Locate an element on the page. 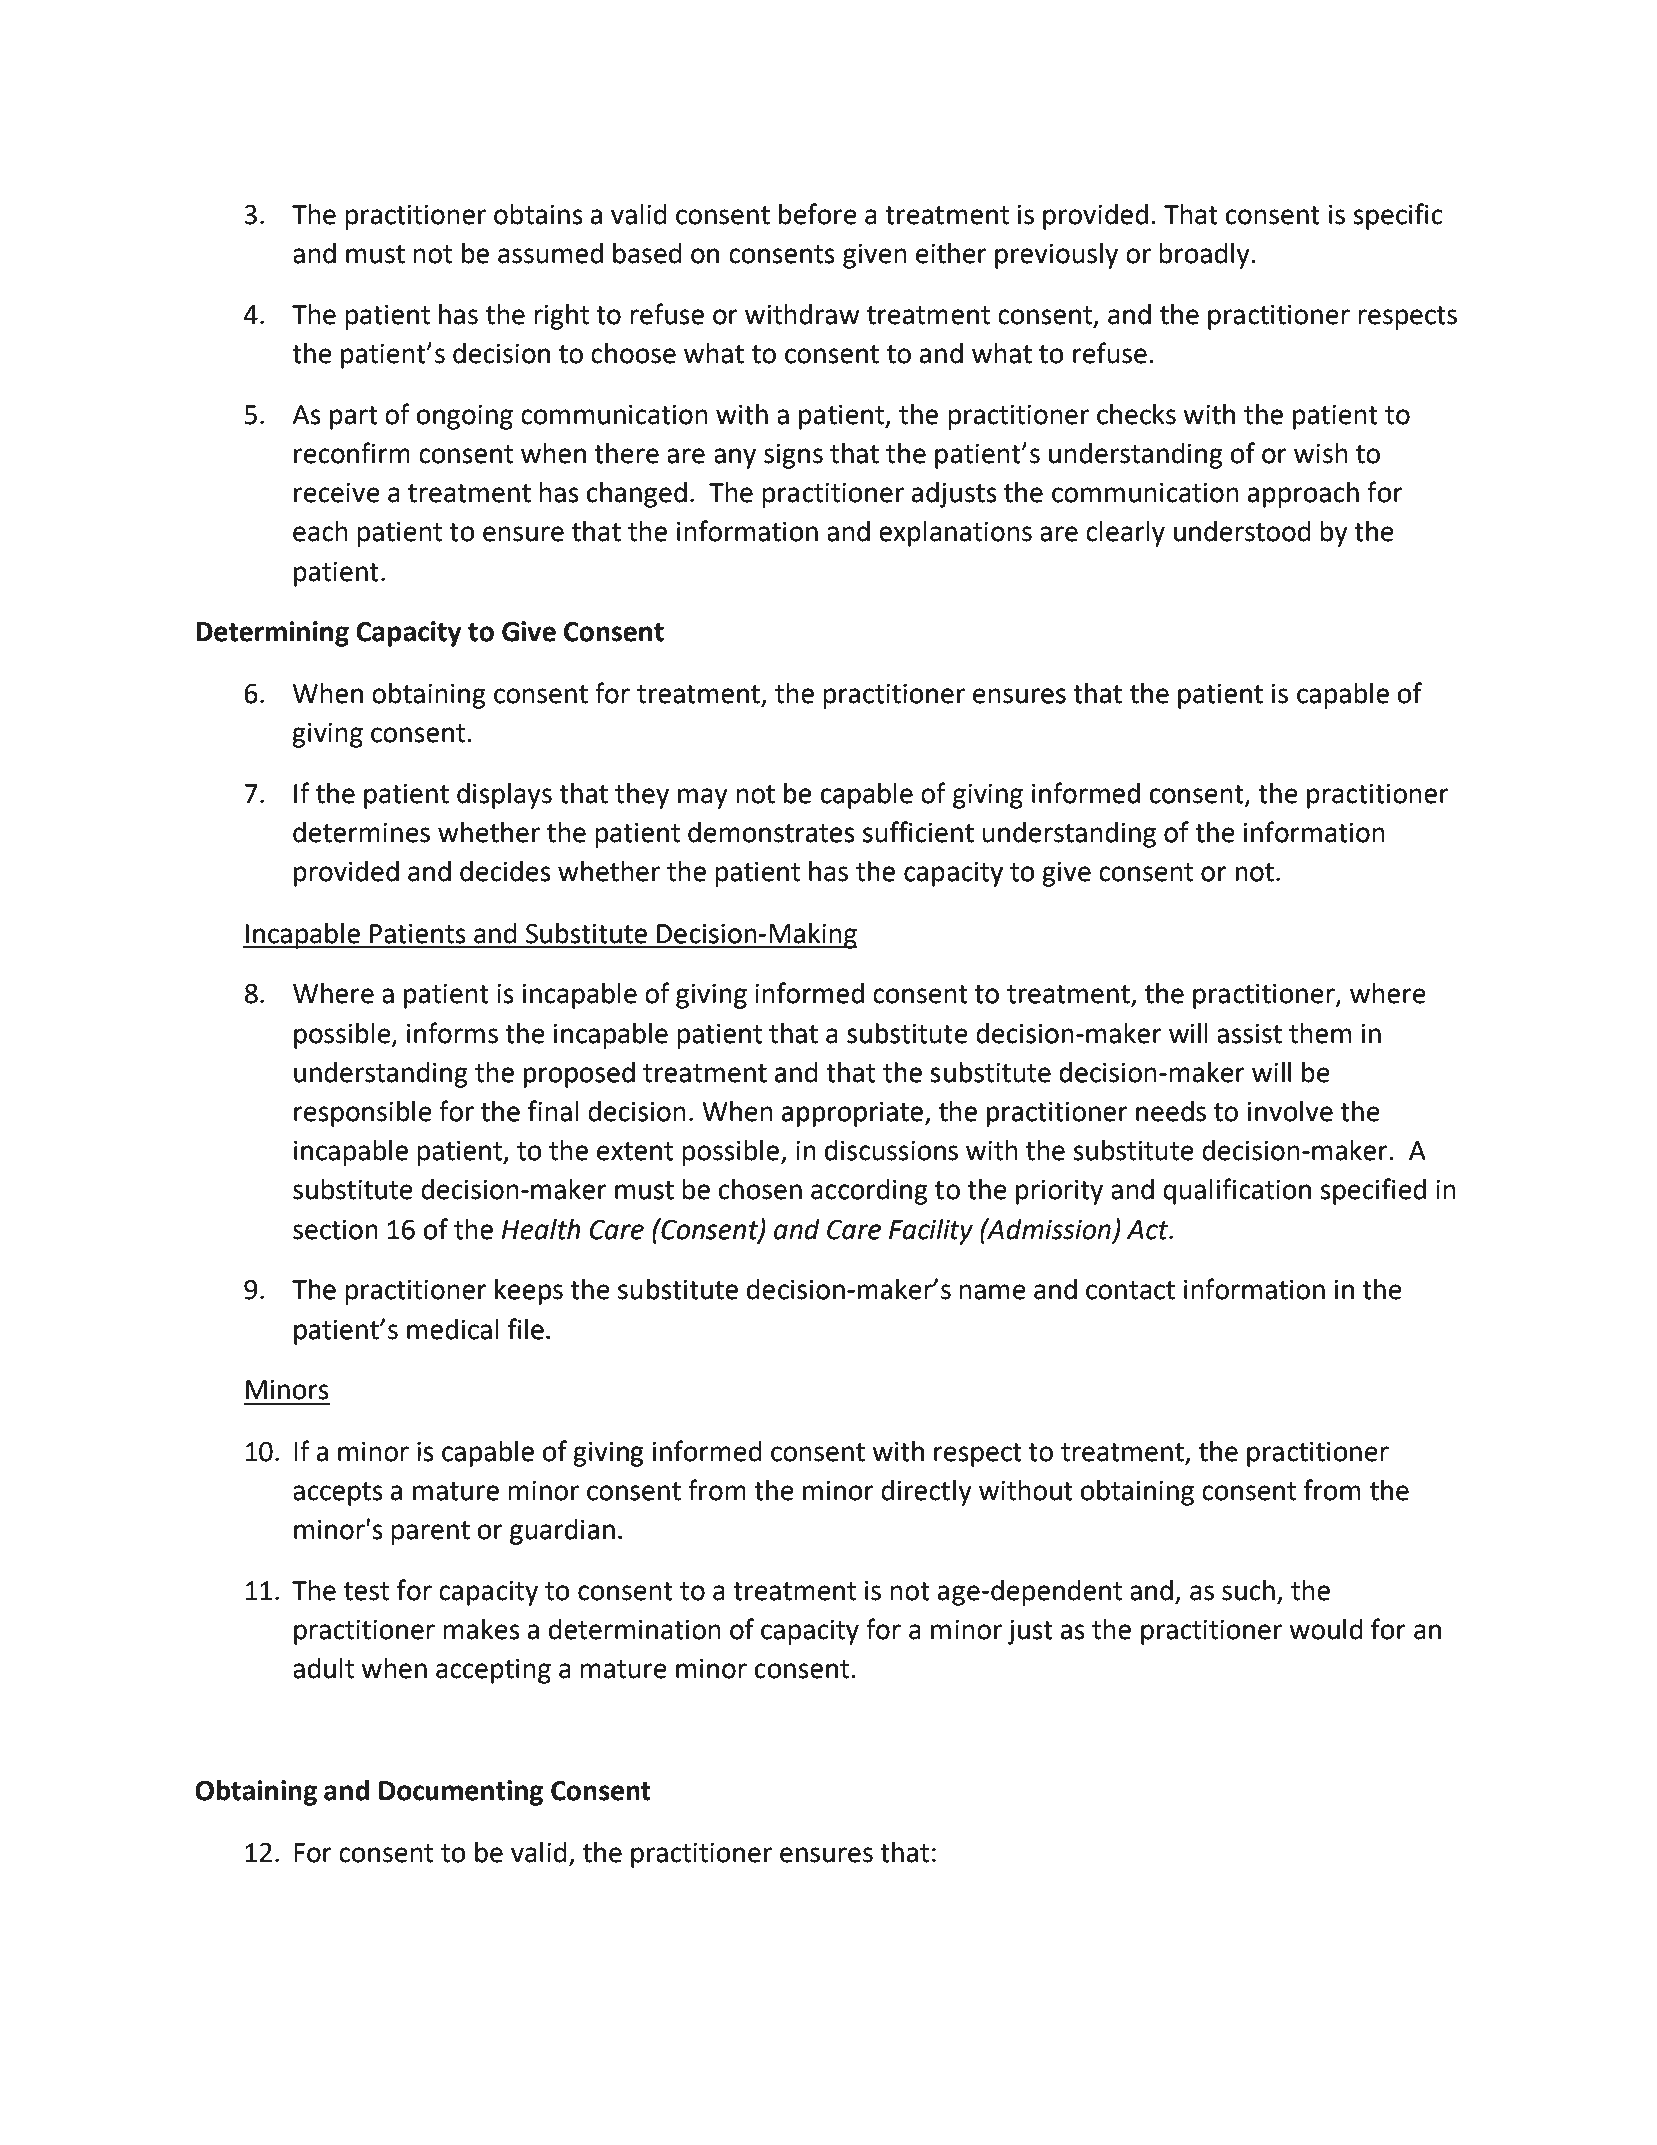 The width and height of the page is (1657, 2145). each is located at coordinates (320, 531).
